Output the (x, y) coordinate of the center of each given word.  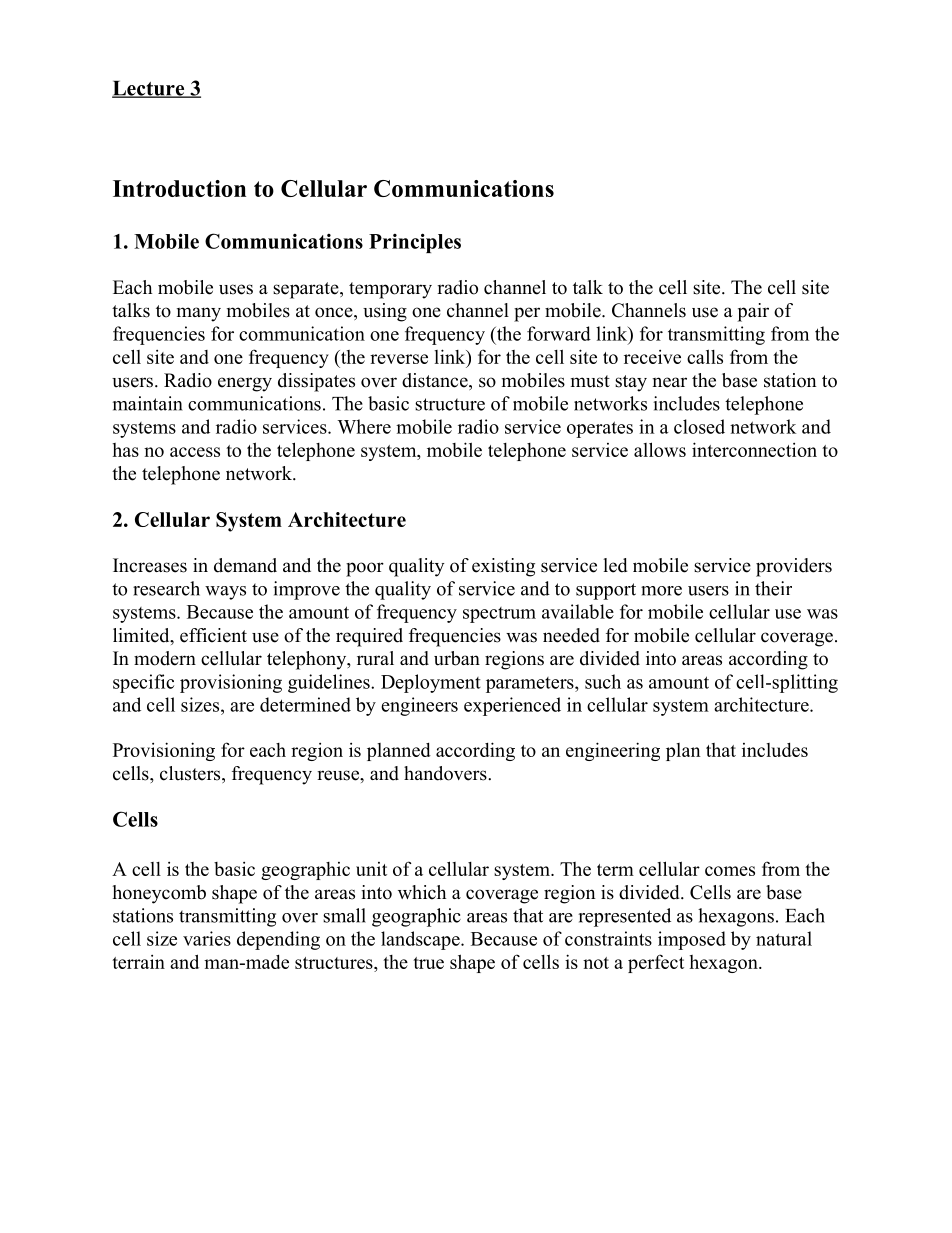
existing (503, 567)
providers (794, 567)
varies (207, 938)
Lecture (149, 89)
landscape (421, 940)
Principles (415, 243)
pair (753, 312)
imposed (692, 940)
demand (245, 565)
